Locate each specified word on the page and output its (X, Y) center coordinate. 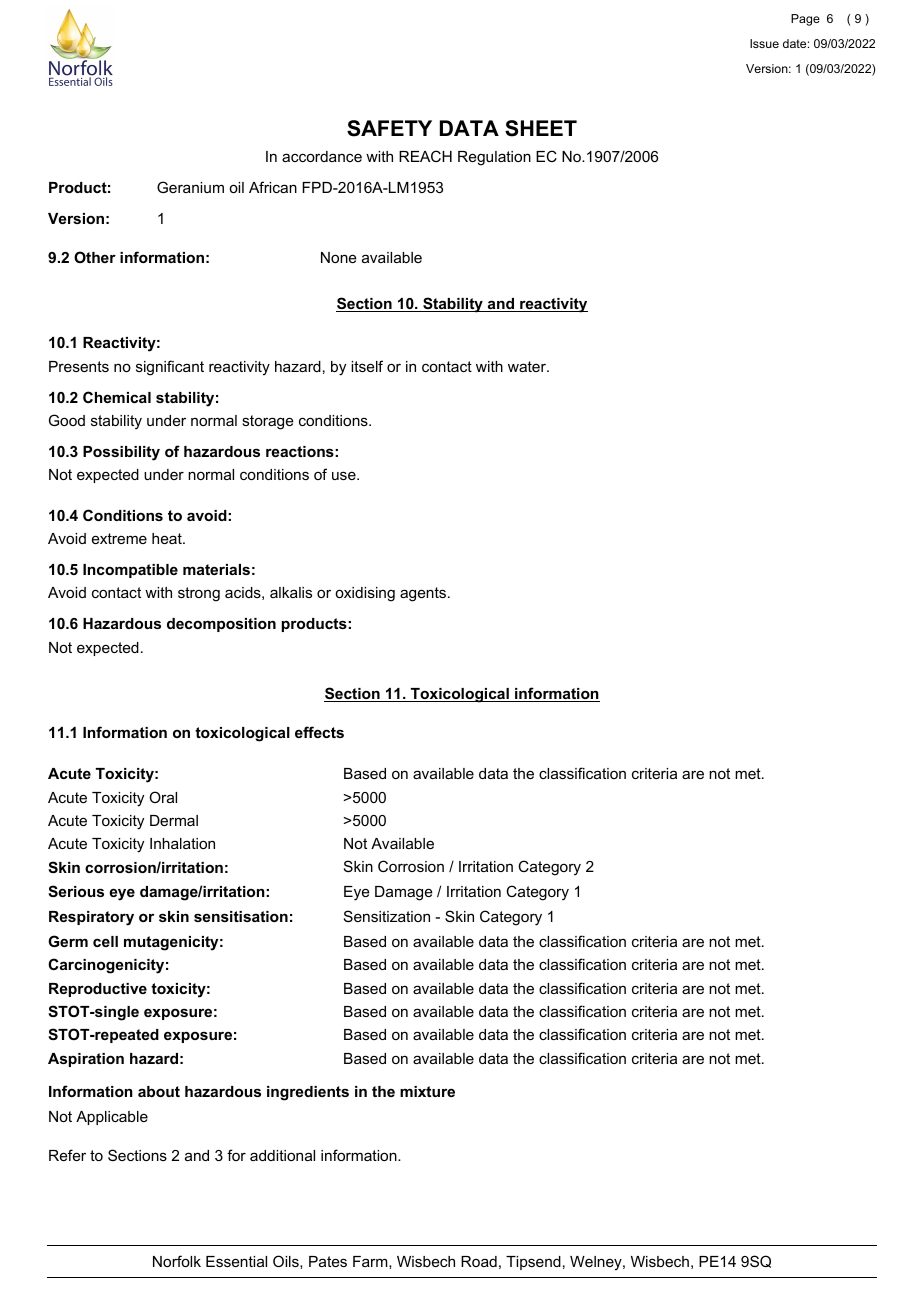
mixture (427, 1091)
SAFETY (389, 128)
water (528, 366)
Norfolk (177, 1261)
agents (424, 594)
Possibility (121, 453)
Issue (764, 43)
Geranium (190, 187)
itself (367, 366)
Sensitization (387, 916)
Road (479, 1261)
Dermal (174, 820)
